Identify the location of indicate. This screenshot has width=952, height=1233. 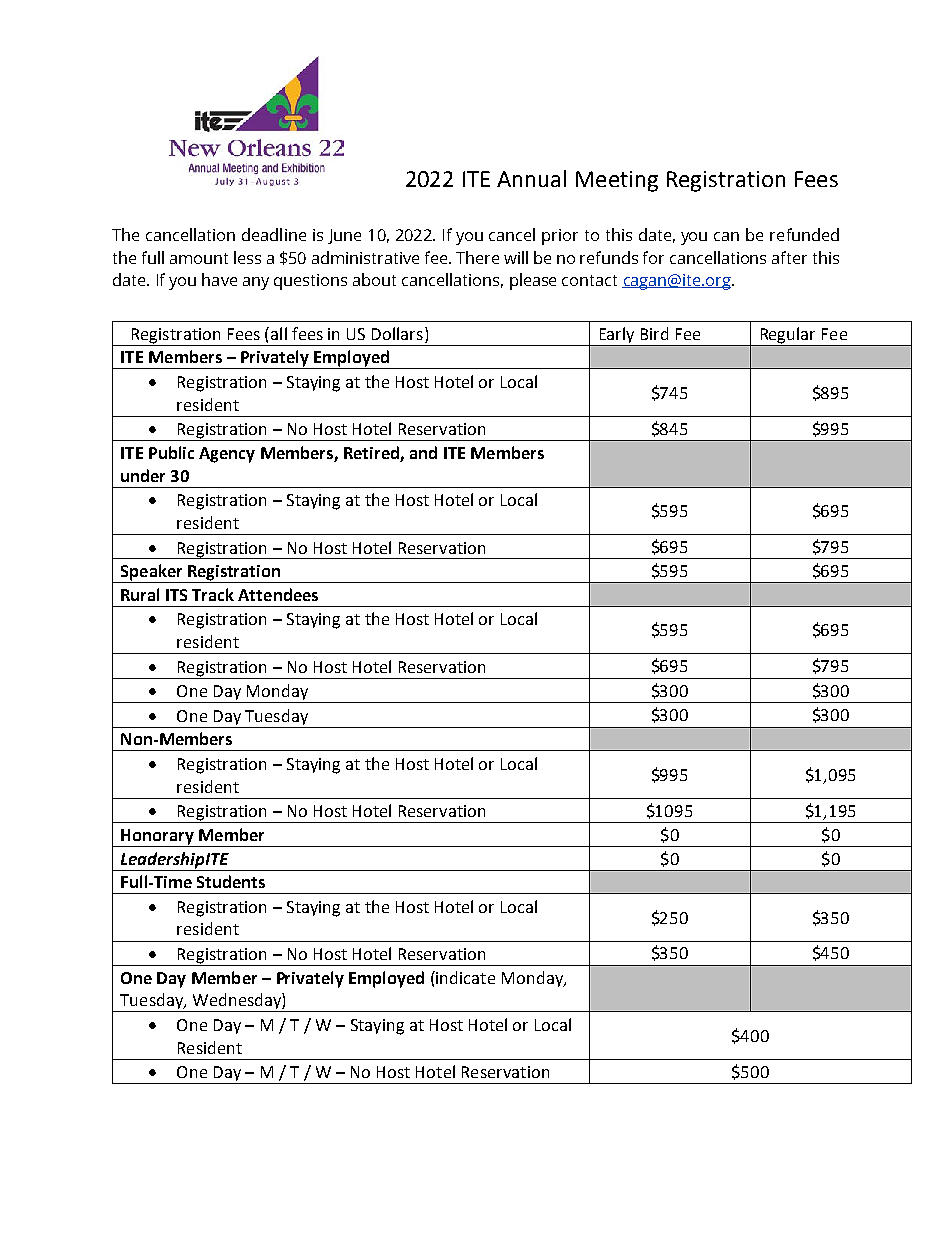
(464, 977).
